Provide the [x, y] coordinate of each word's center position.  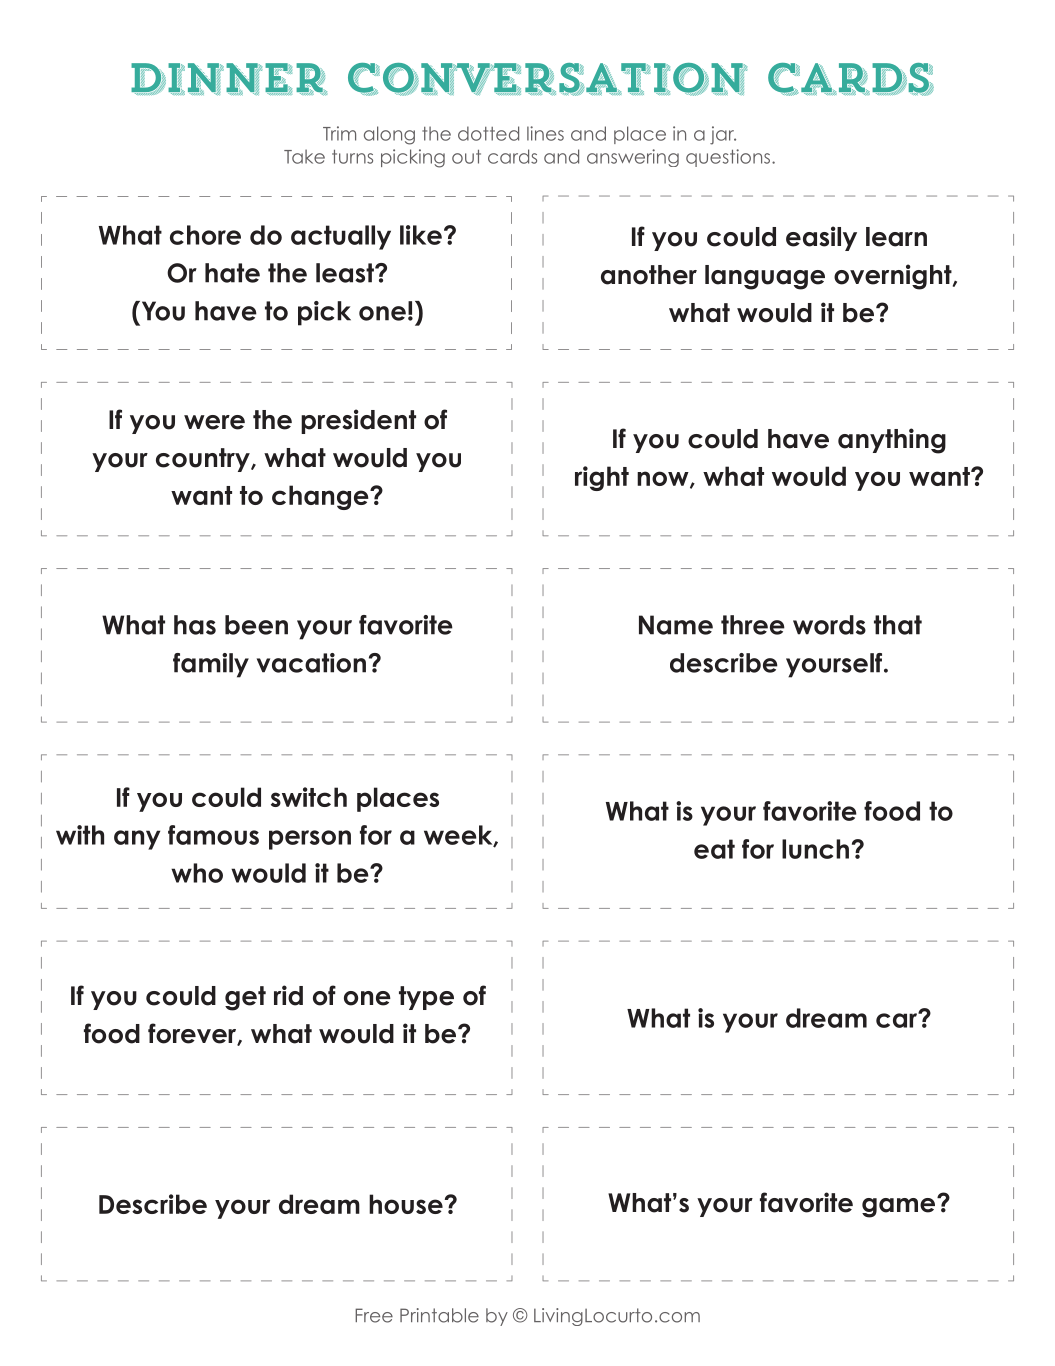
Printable [439, 1315]
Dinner [229, 79]
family [211, 665]
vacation [311, 663]
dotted [488, 133]
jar [723, 135]
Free [374, 1315]
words [829, 625]
